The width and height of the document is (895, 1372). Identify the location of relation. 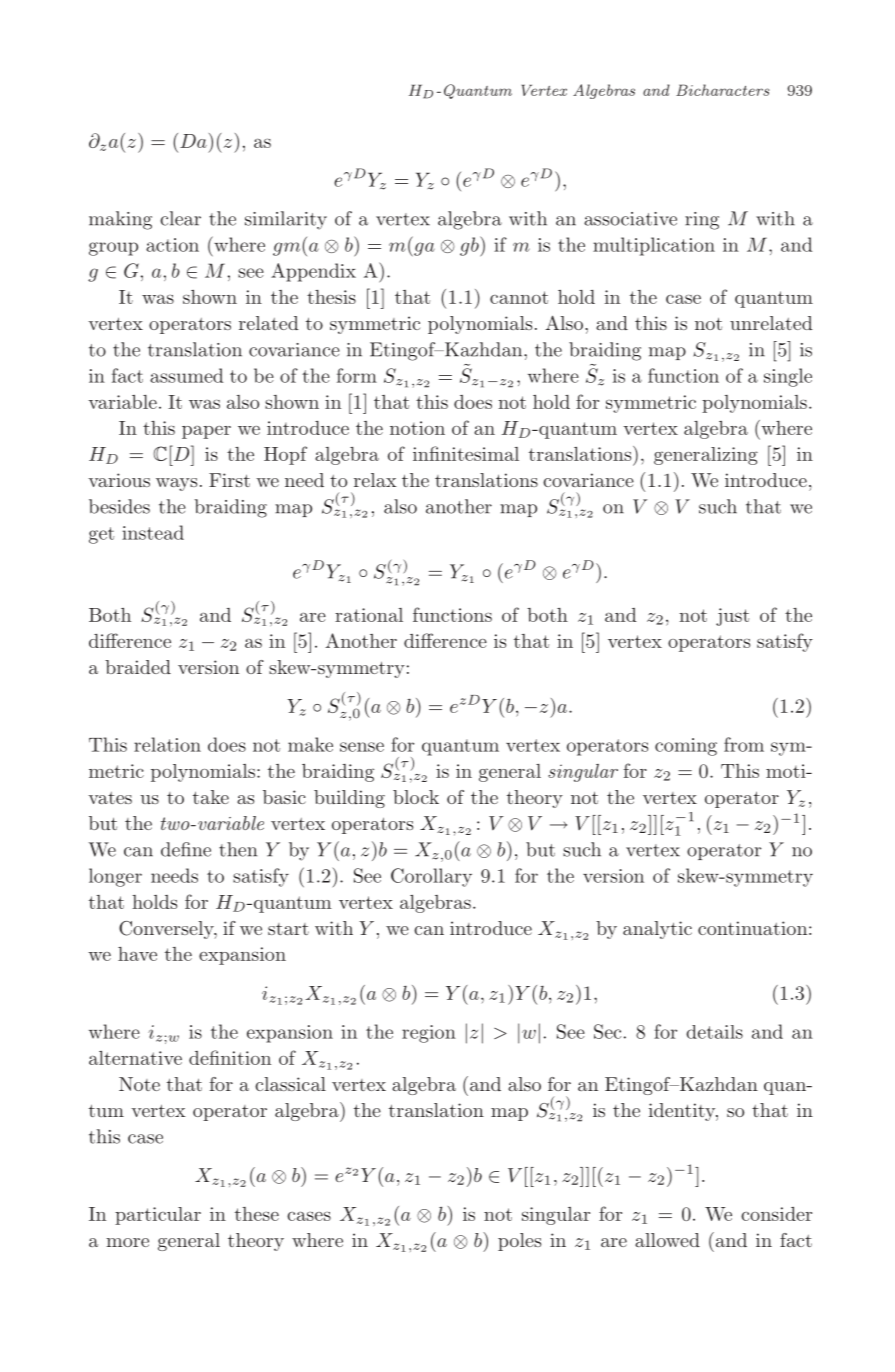
(167, 744).
